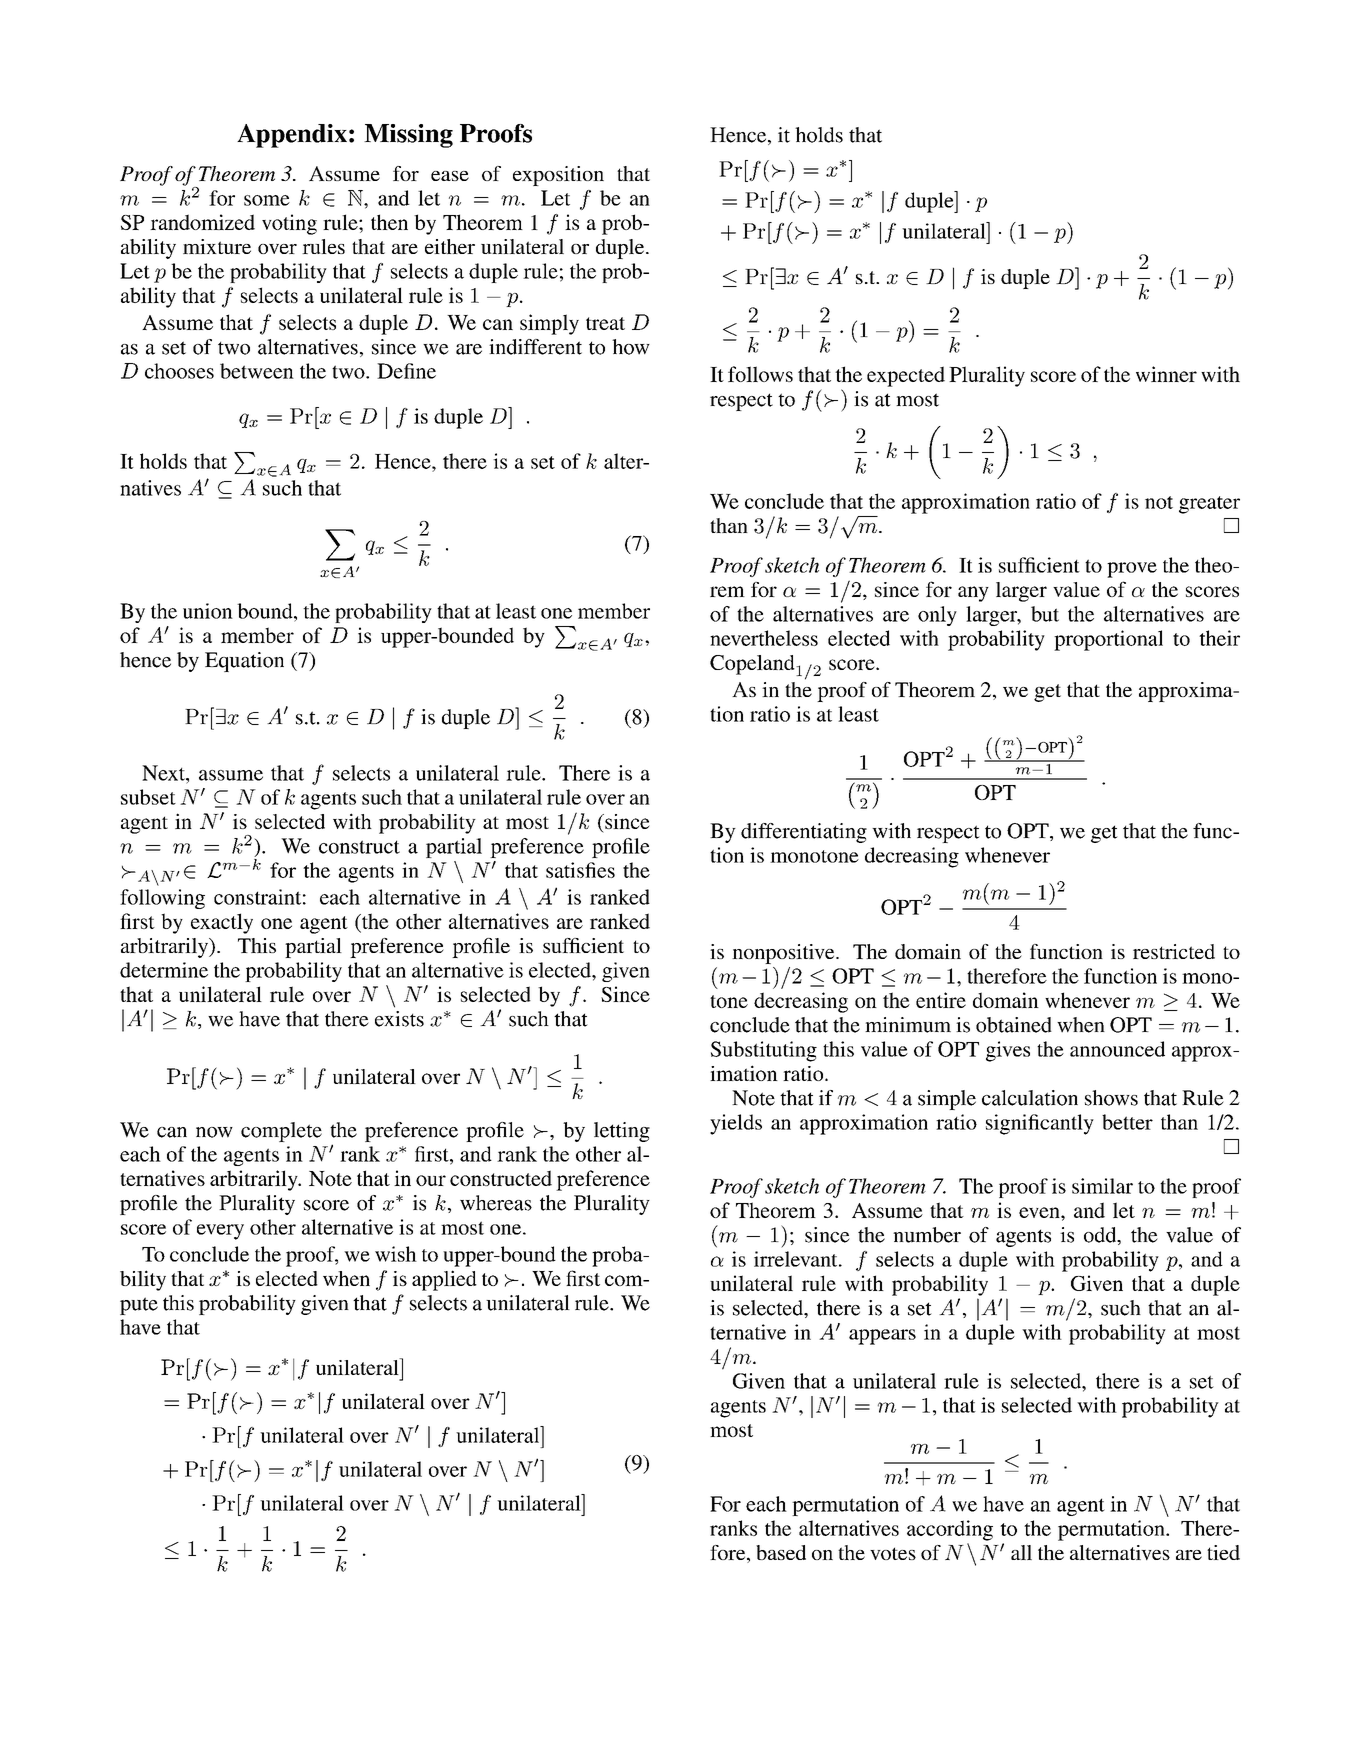  Describe the element at coordinates (1174, 951) in the screenshot. I see `restricted` at that location.
